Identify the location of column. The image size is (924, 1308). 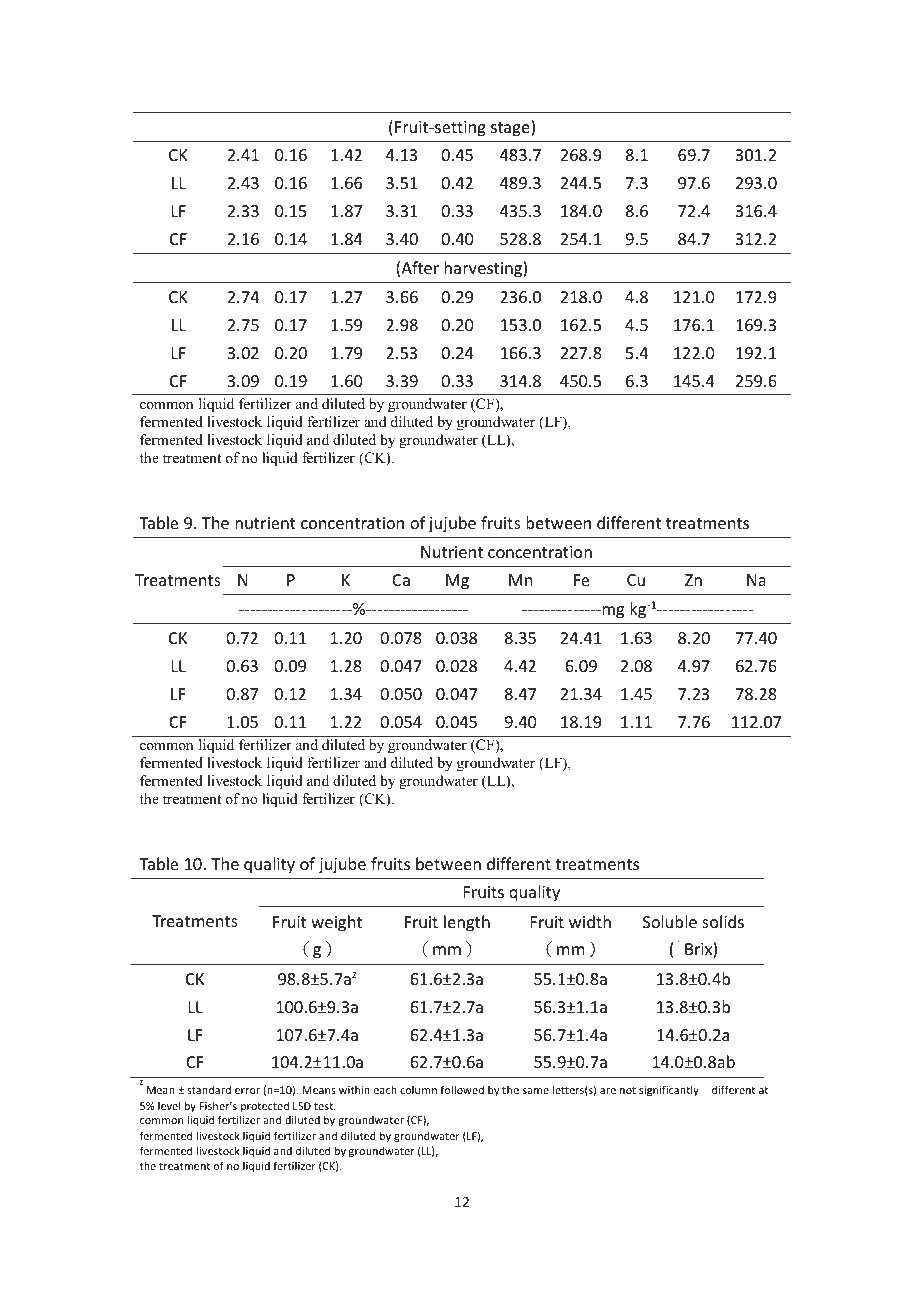
(418, 1089).
